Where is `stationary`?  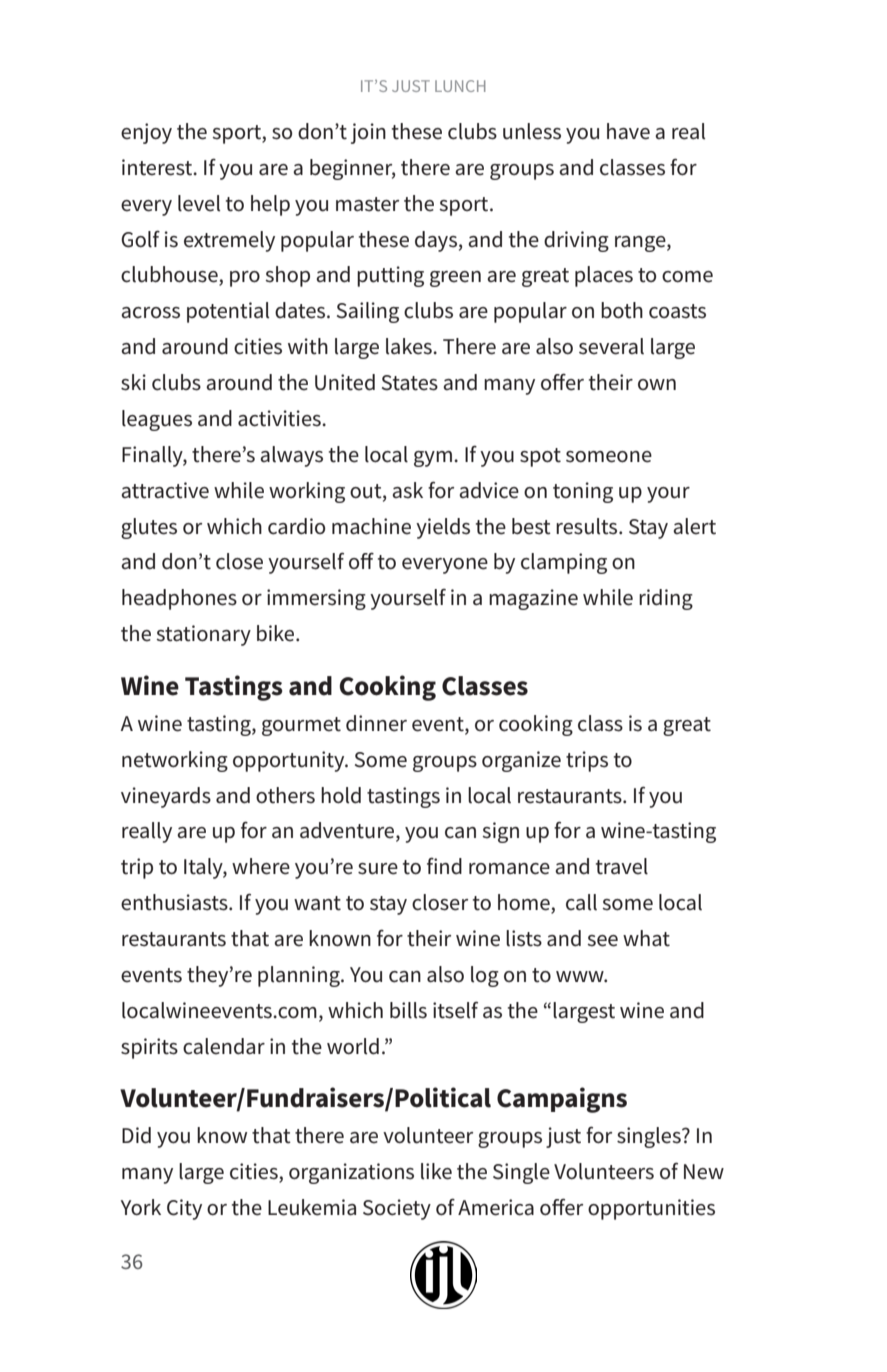 stationary is located at coordinates (203, 635).
